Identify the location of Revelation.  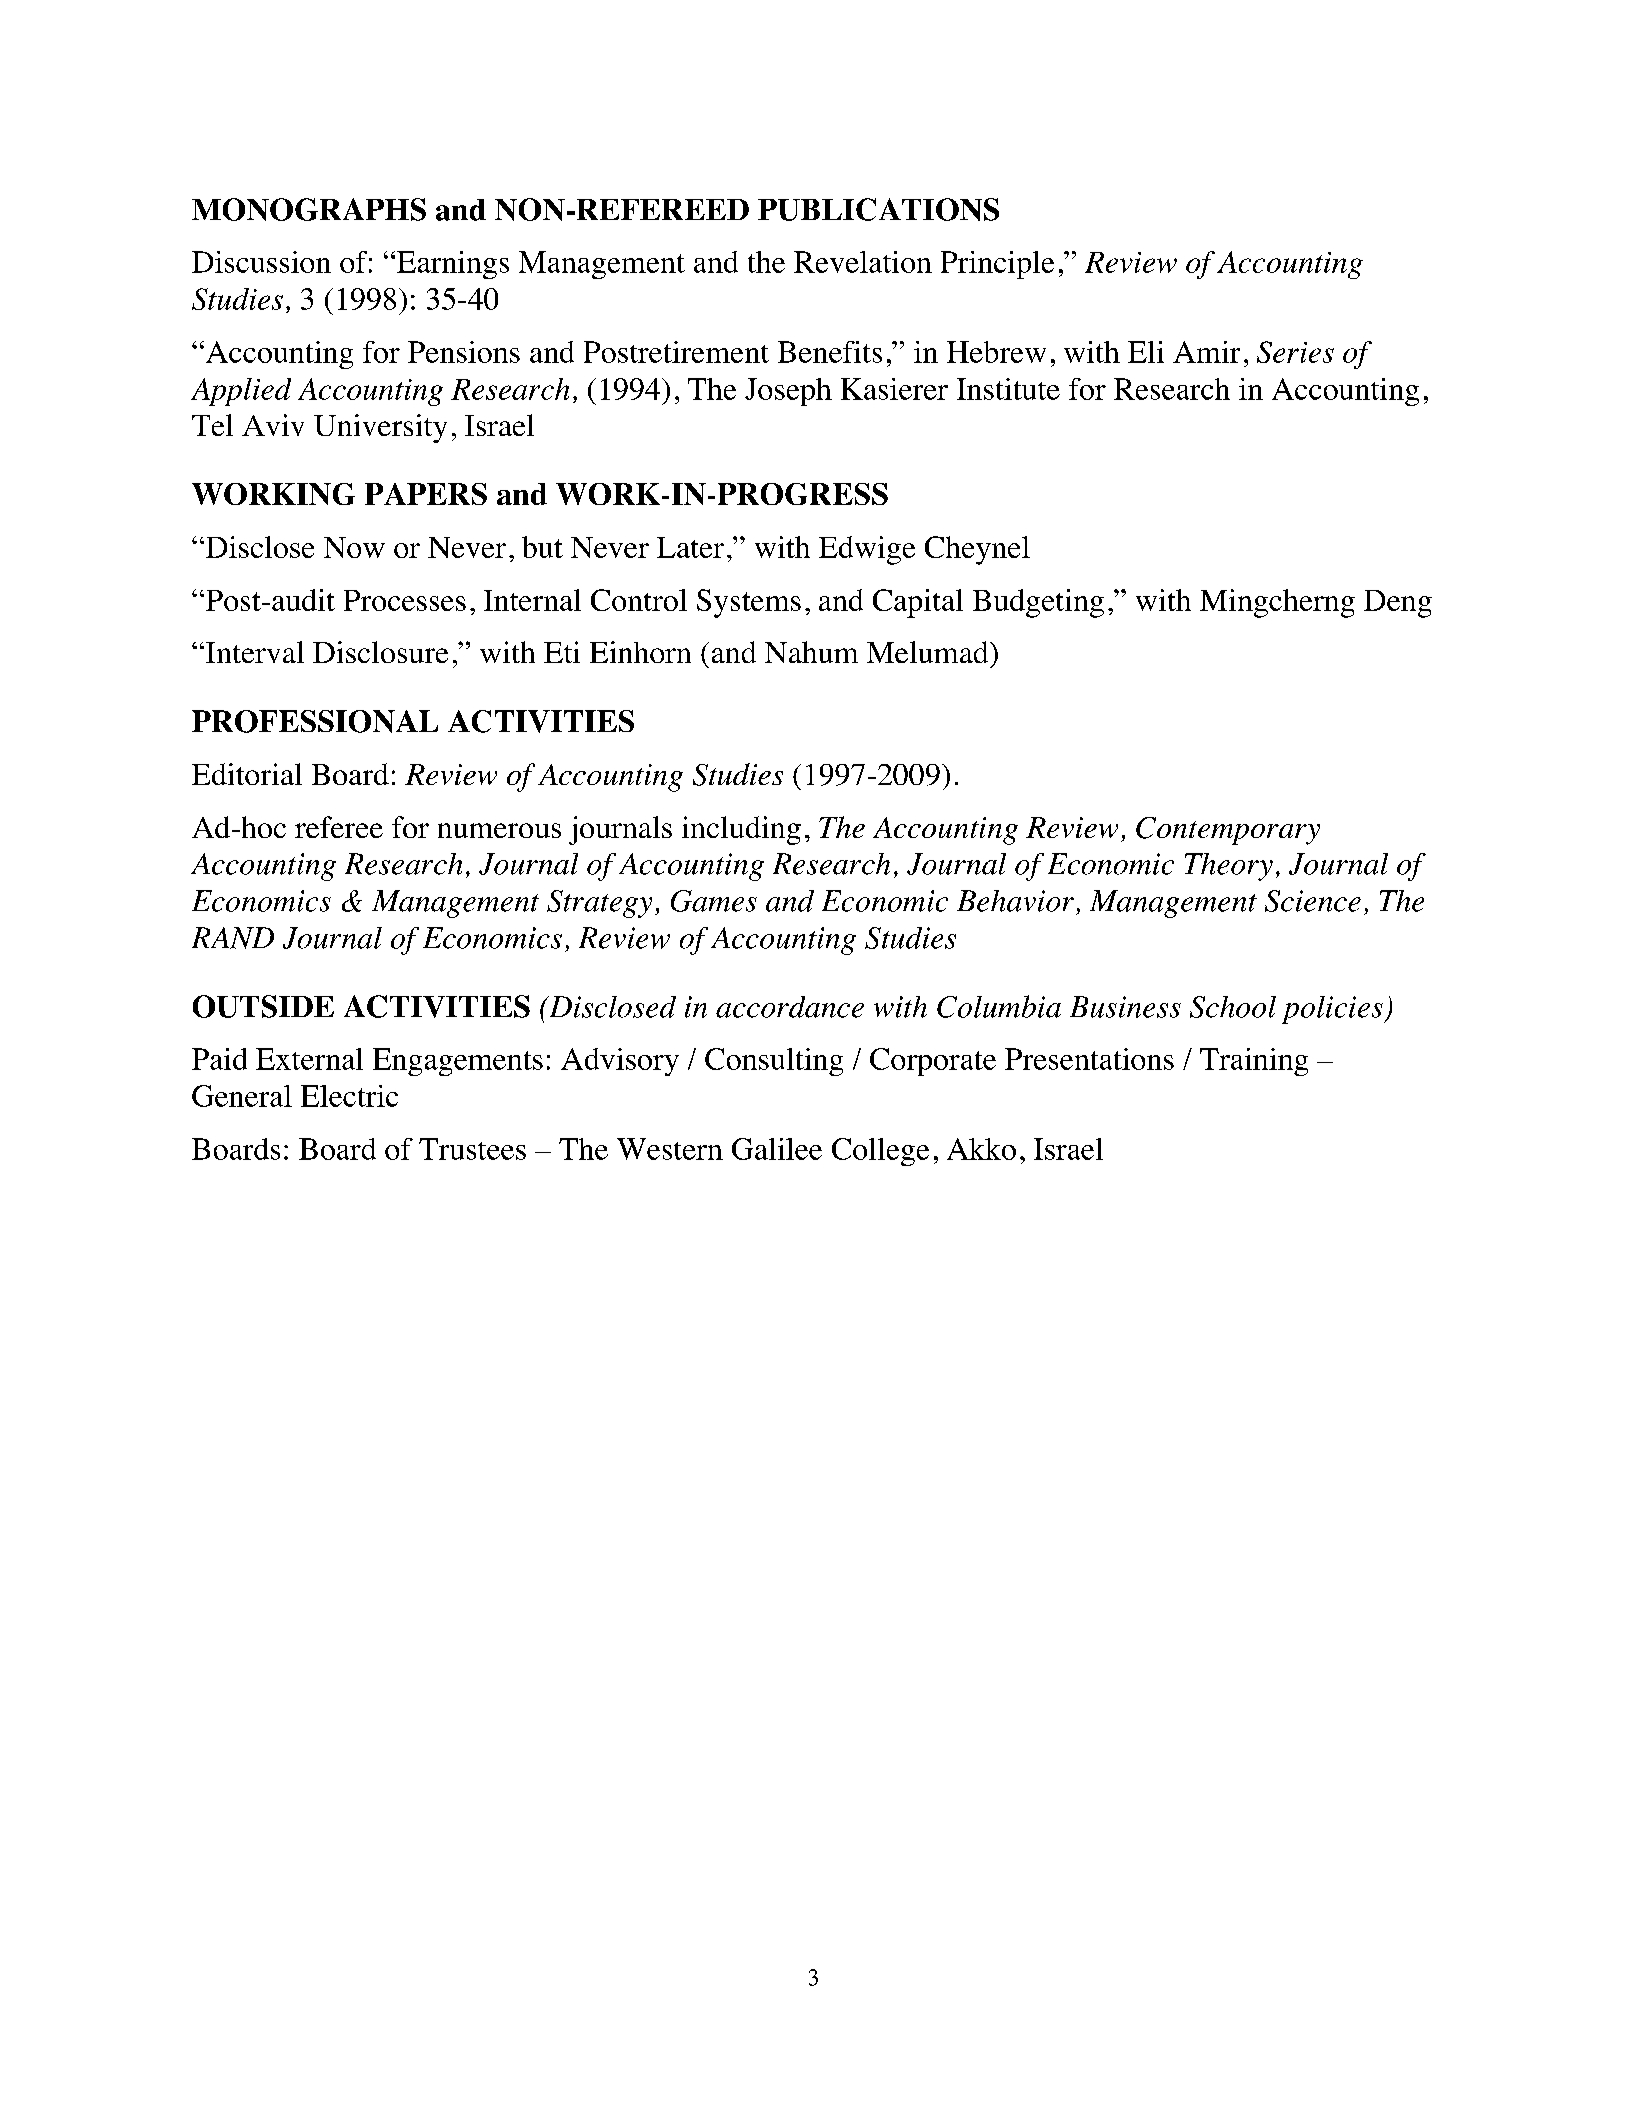
(863, 262).
